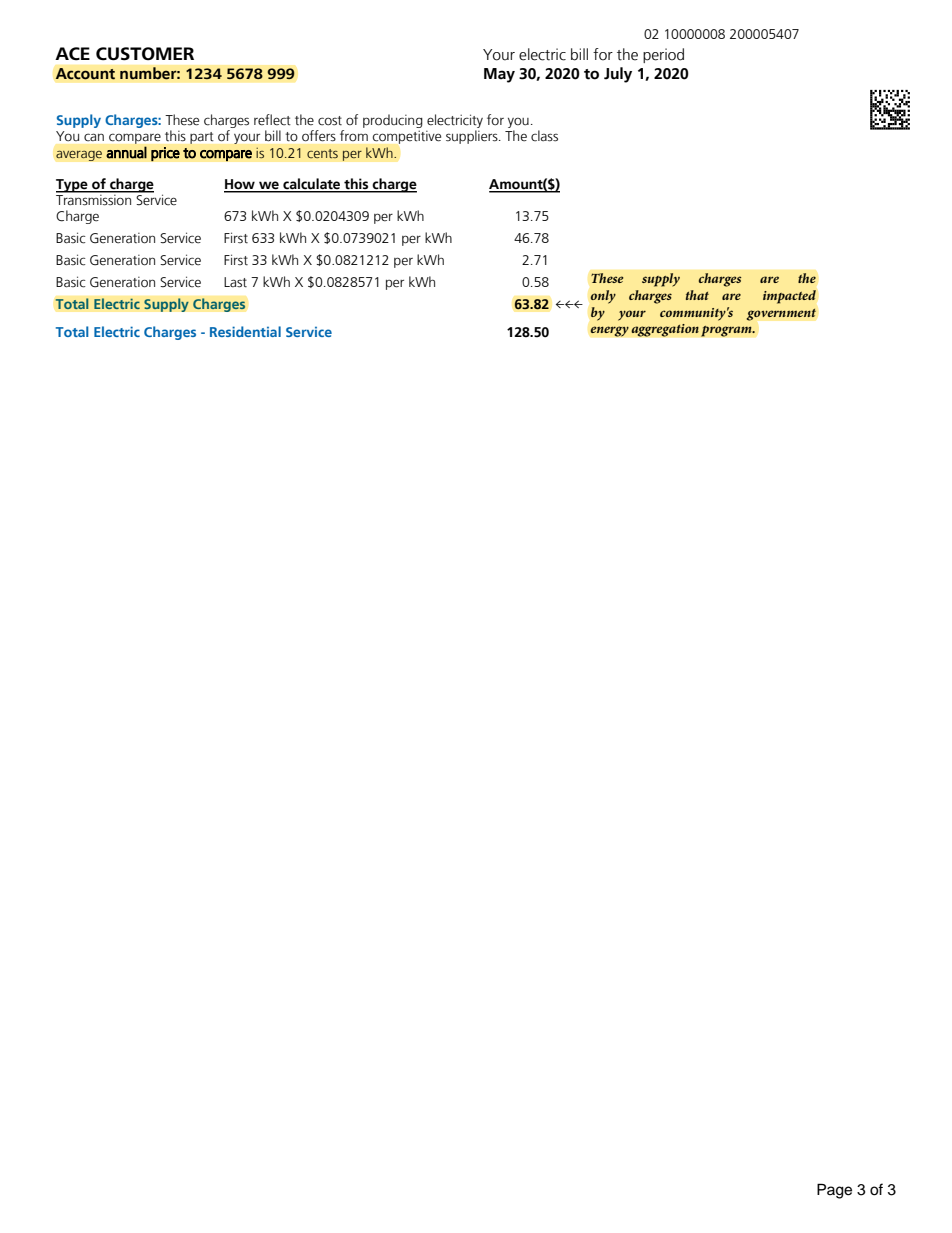  Describe the element at coordinates (145, 54) in the screenshot. I see `CUSTOMER` at that location.
